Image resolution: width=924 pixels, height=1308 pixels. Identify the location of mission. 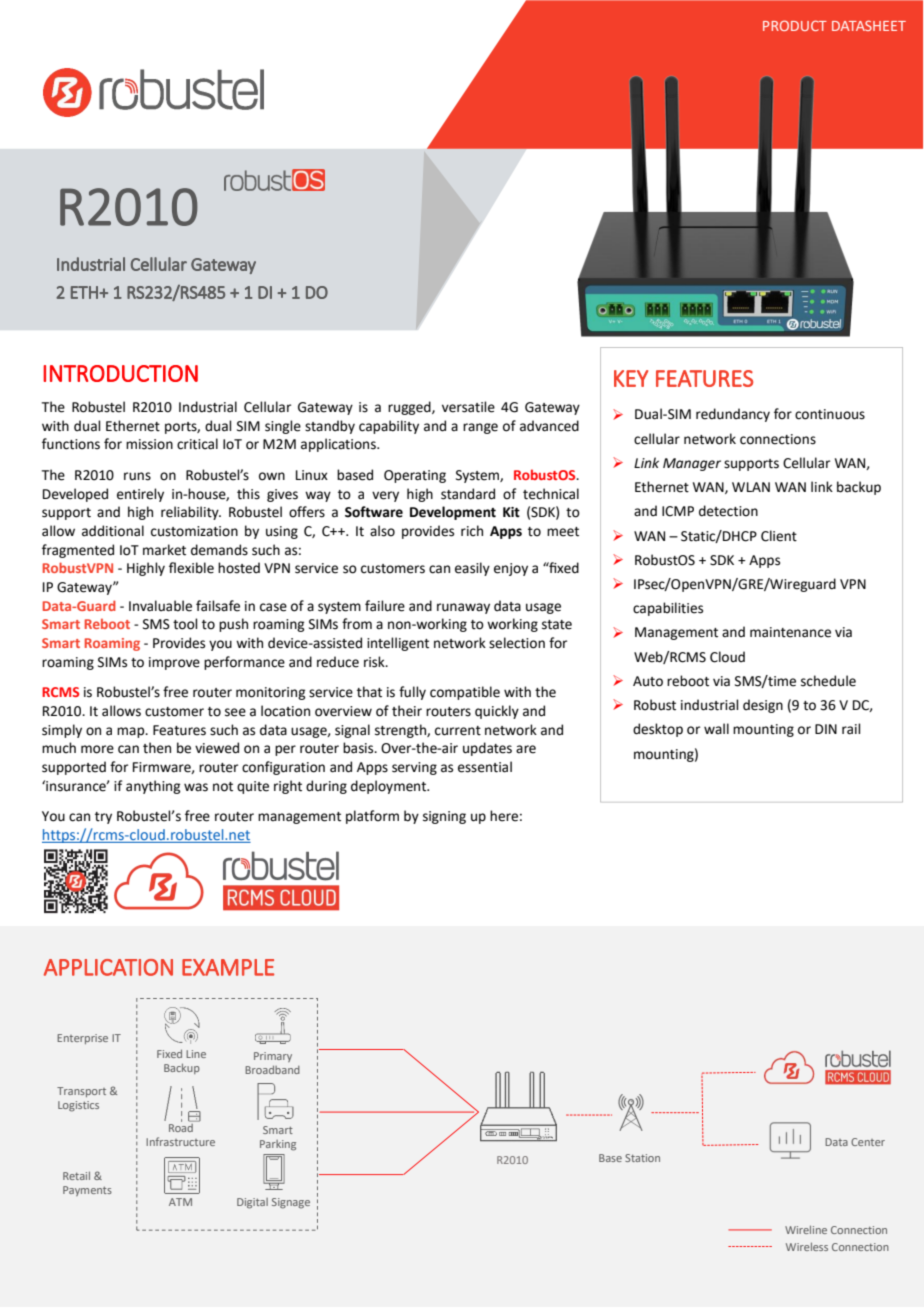
(149, 444).
